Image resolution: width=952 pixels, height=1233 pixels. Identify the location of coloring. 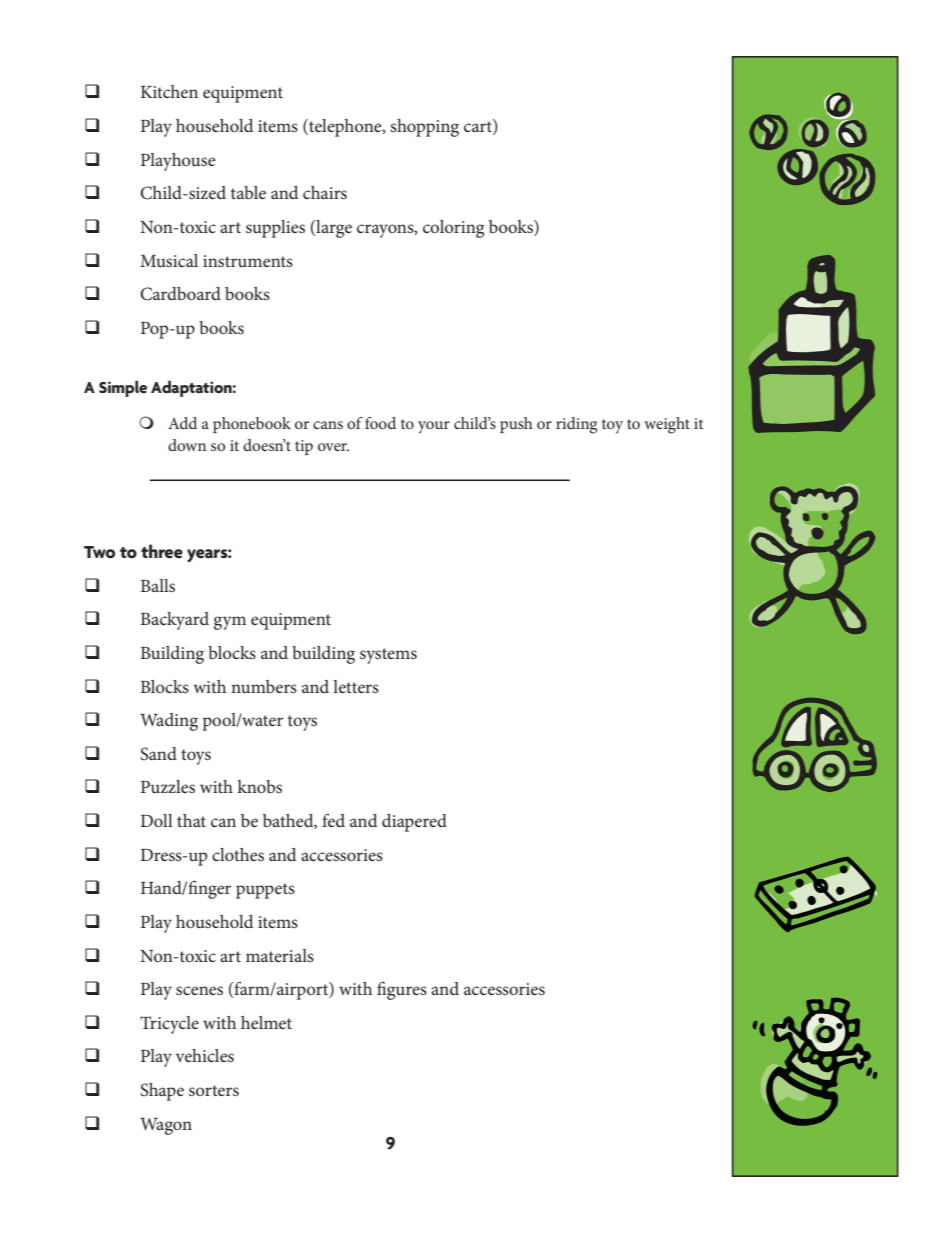
(453, 229).
